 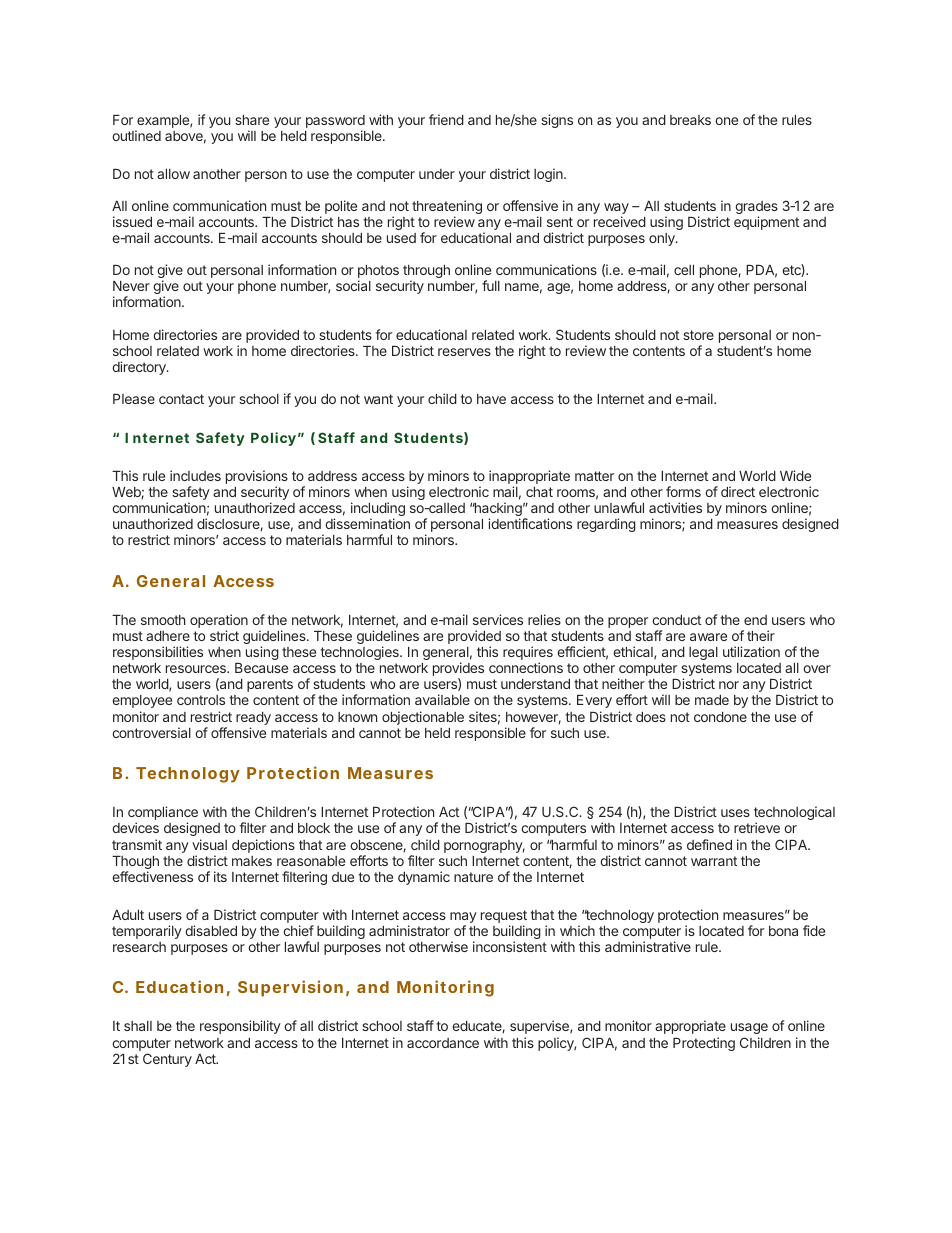 I want to click on conduct, so click(x=676, y=620).
